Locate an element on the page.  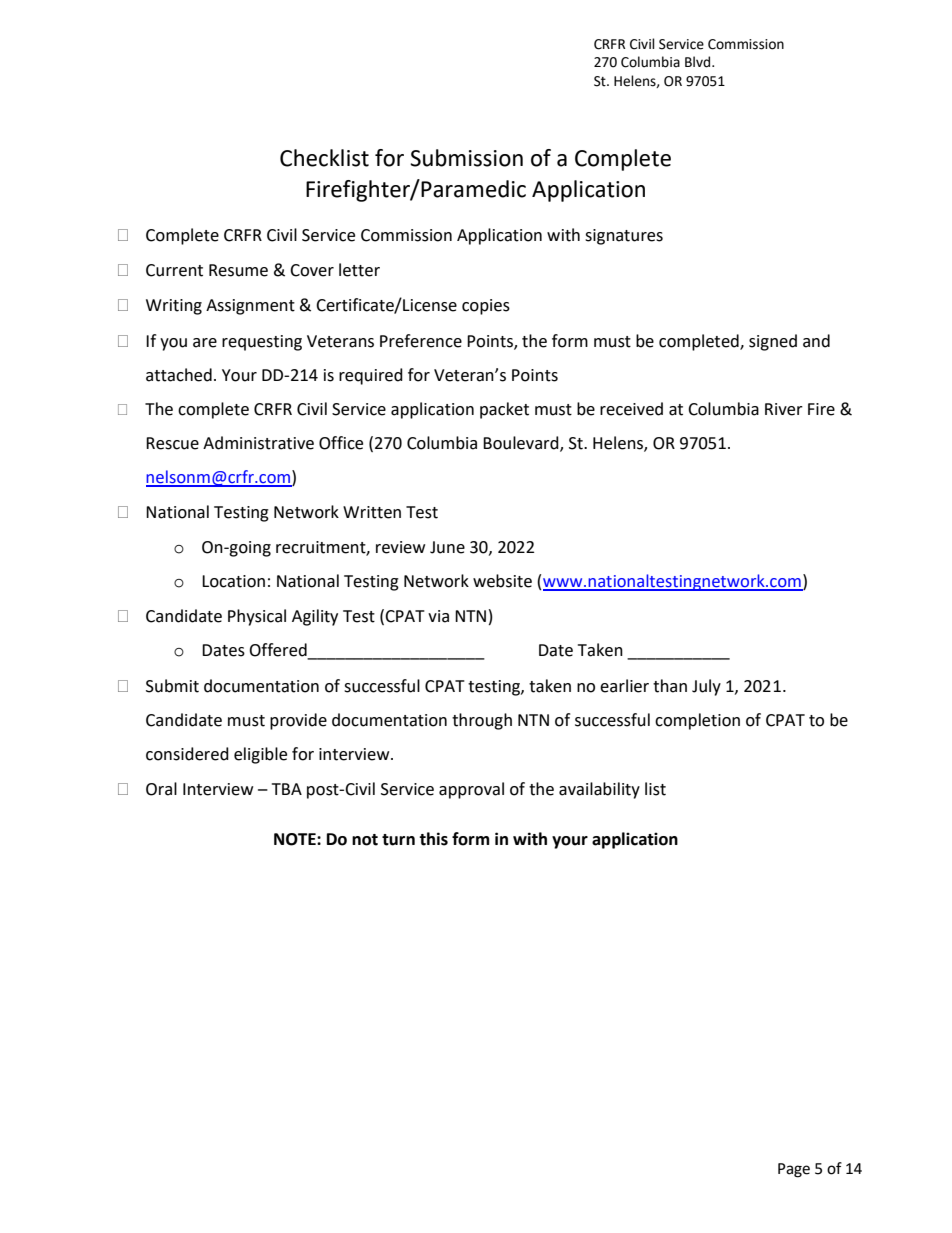
NOTE is located at coordinates (296, 839).
